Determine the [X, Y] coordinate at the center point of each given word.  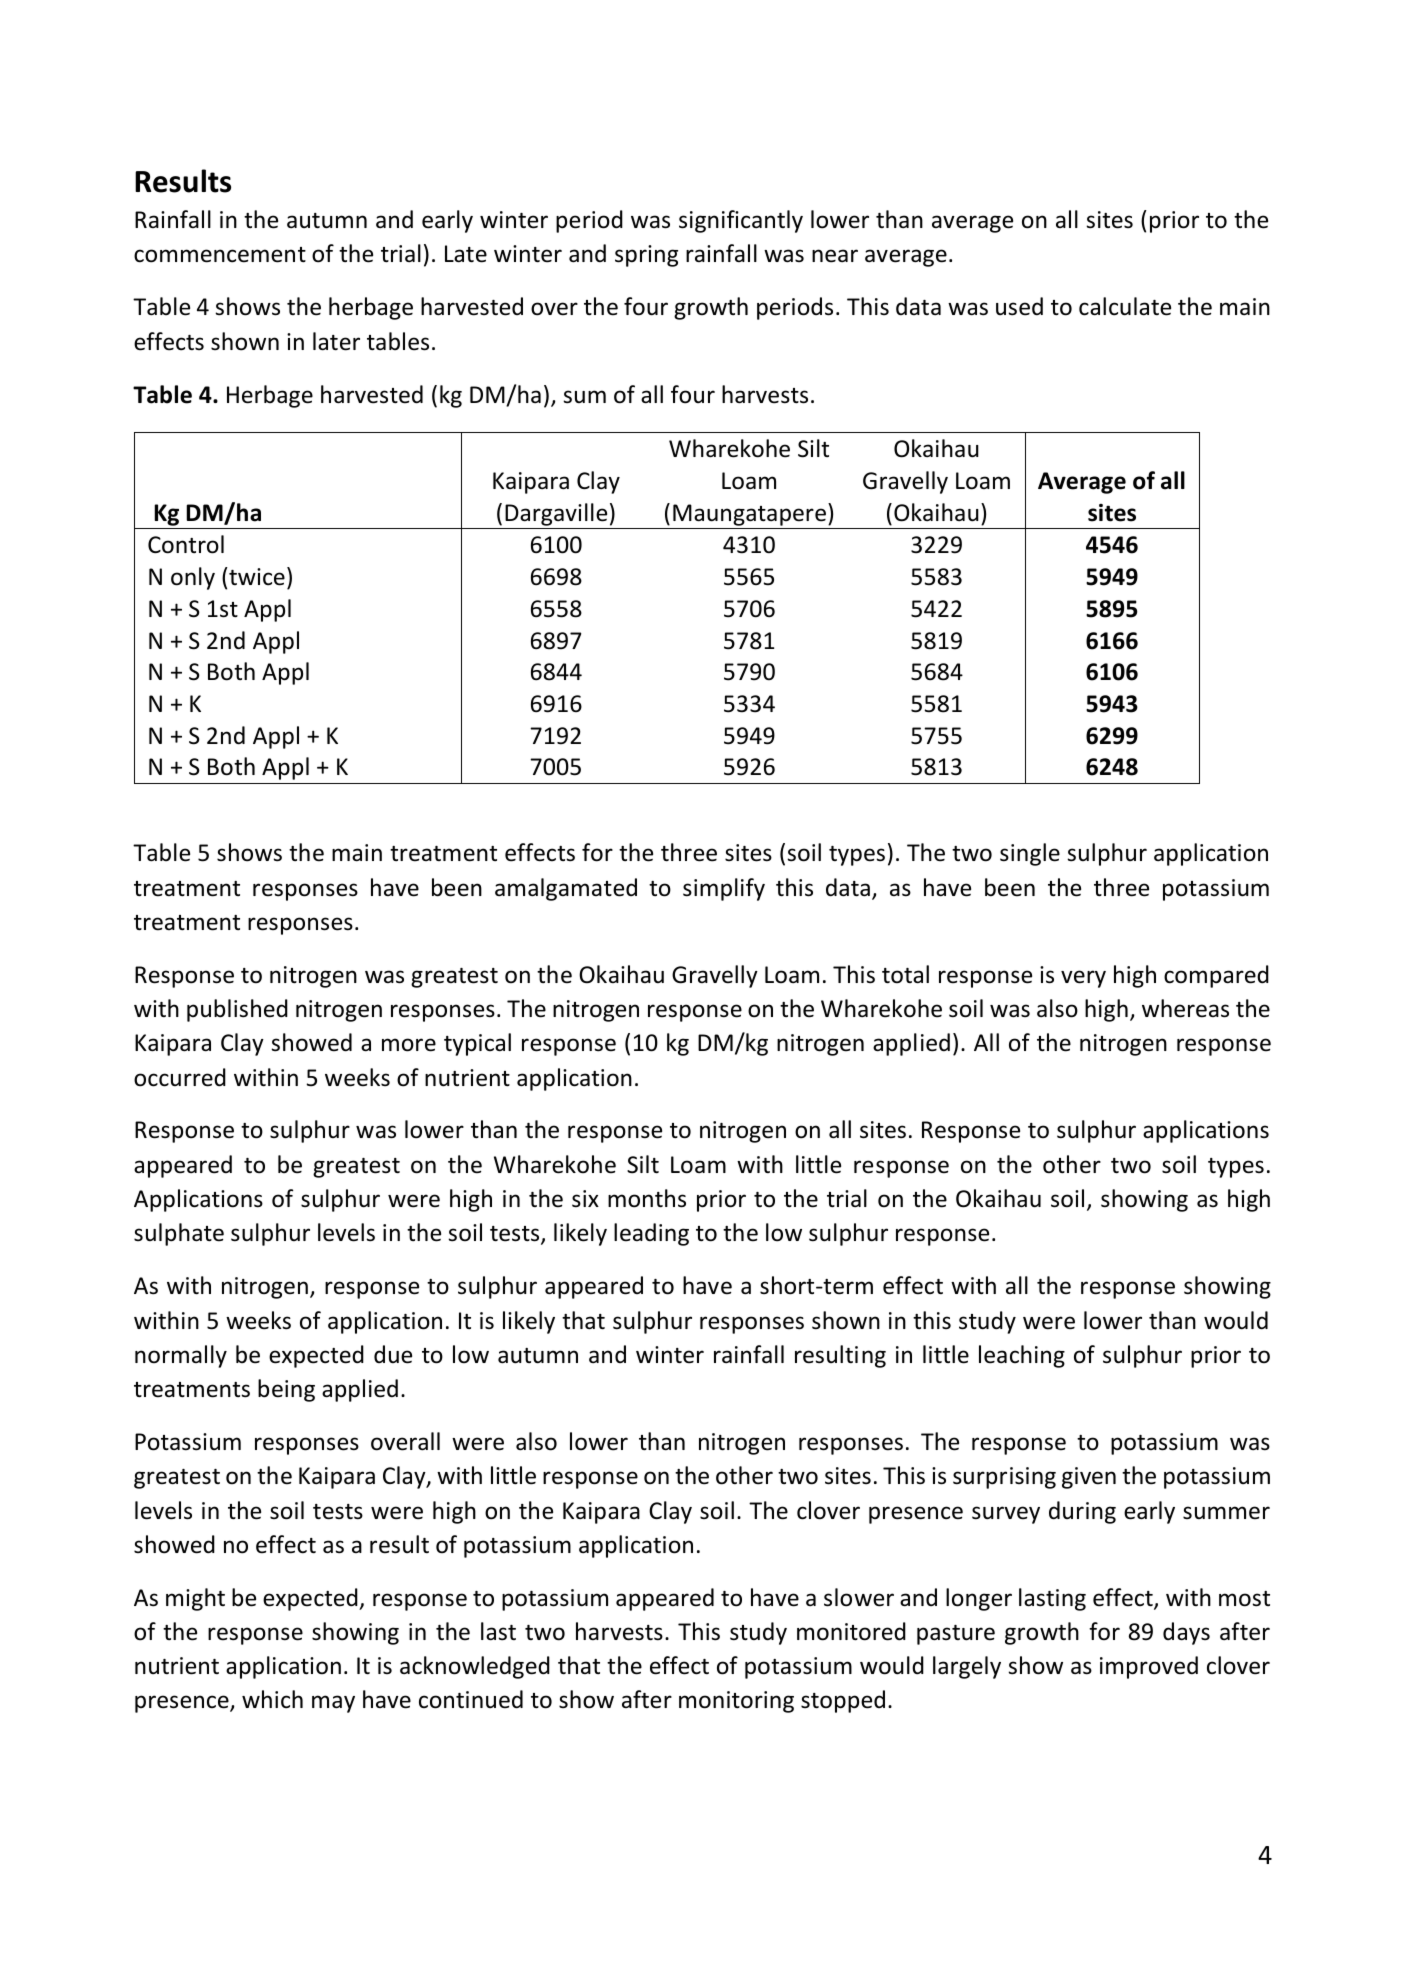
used [1019, 306]
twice [256, 576]
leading [651, 1234]
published [237, 1010]
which [272, 1699]
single [1030, 854]
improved [1149, 1667]
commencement [220, 255]
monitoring [736, 1702]
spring [646, 256]
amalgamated [566, 889]
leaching [1022, 1356]
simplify [724, 889]
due [393, 1354]
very [1083, 979]
